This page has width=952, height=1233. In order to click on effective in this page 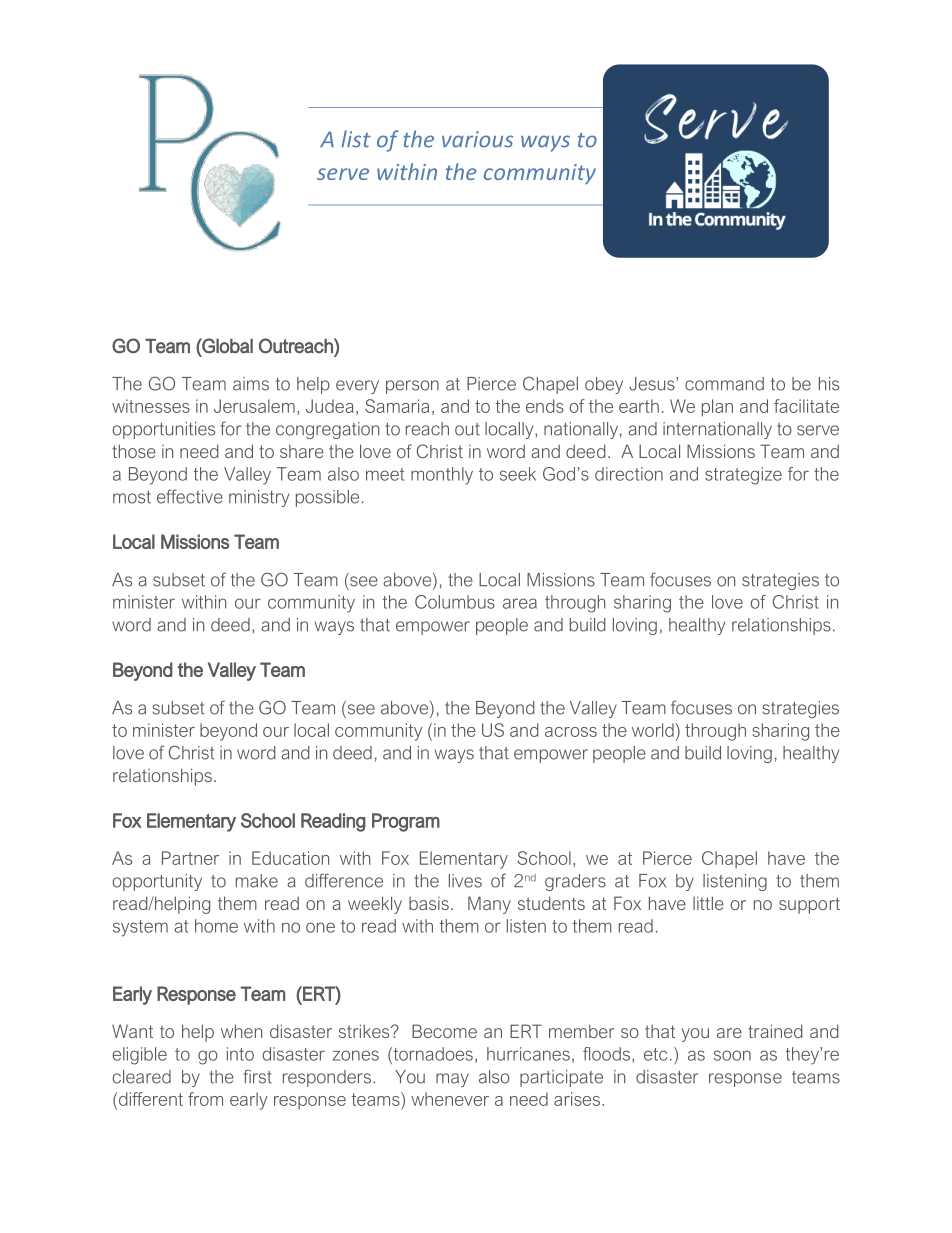, I will do `click(190, 496)`.
